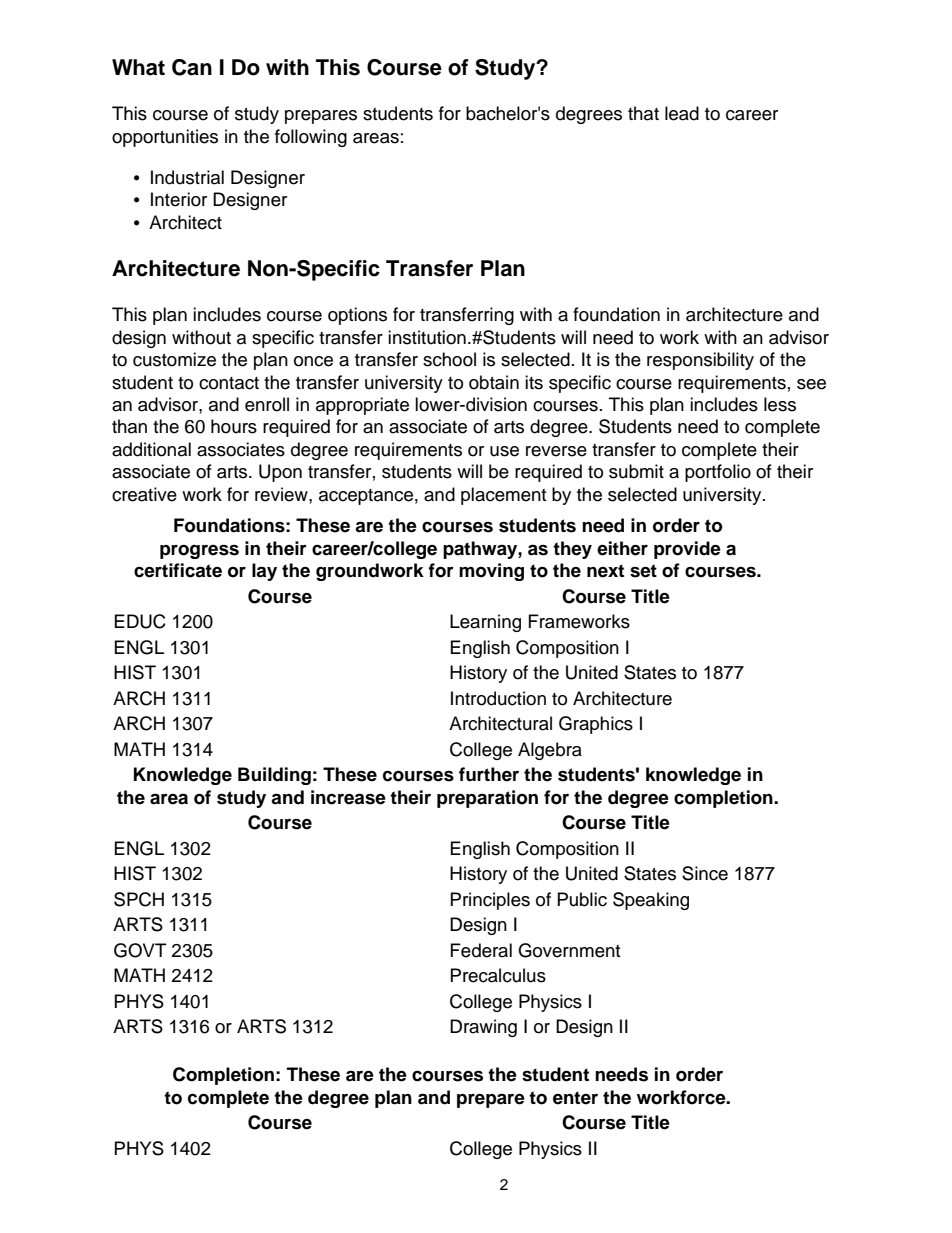 The image size is (952, 1233). I want to click on customize, so click(174, 359).
